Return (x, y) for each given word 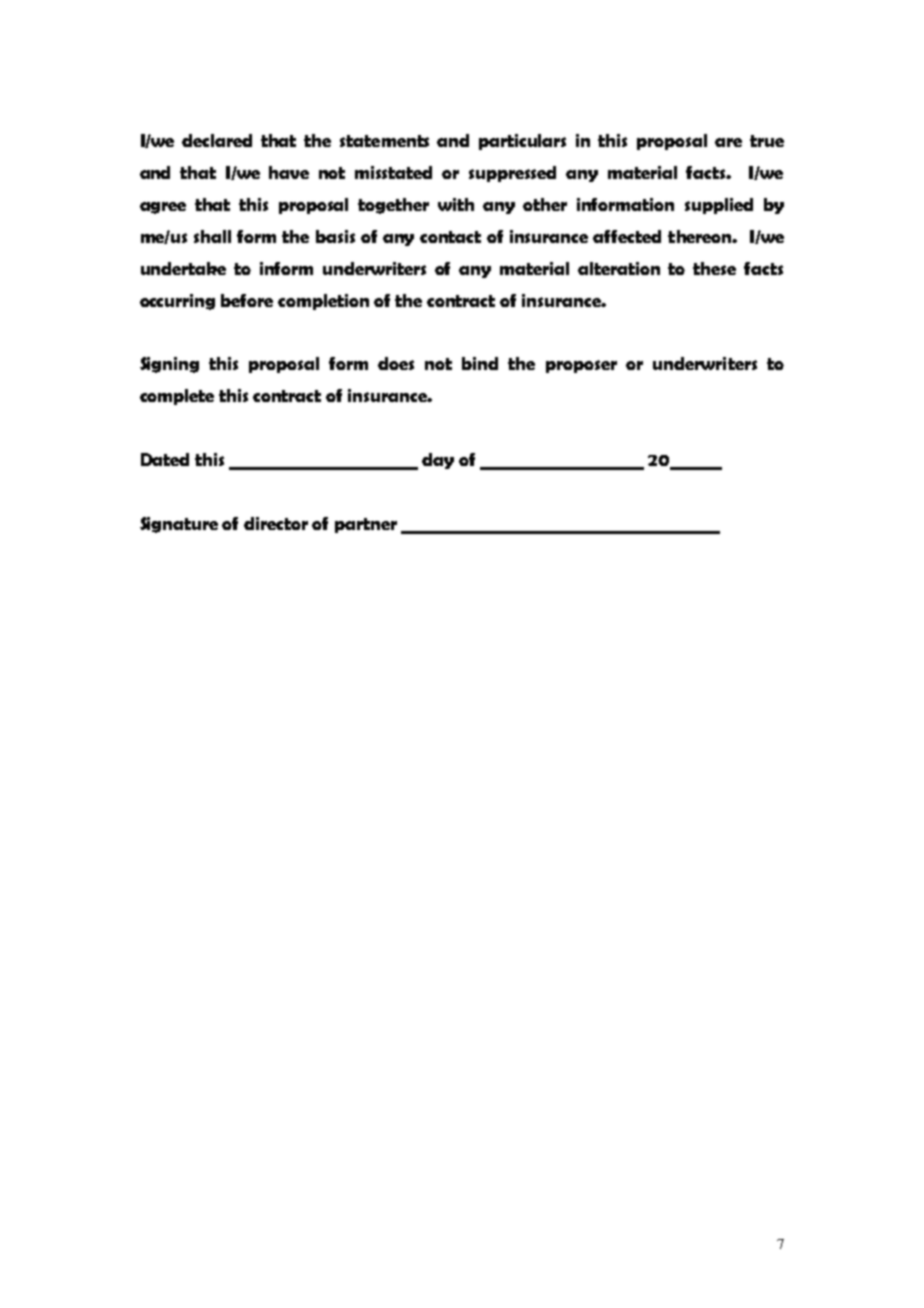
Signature (179, 525)
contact (450, 237)
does (396, 363)
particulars (522, 142)
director (276, 523)
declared (217, 140)
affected (627, 236)
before (247, 300)
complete (177, 397)
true (767, 141)
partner (366, 525)
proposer (581, 366)
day (438, 461)
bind (480, 363)
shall (212, 236)
